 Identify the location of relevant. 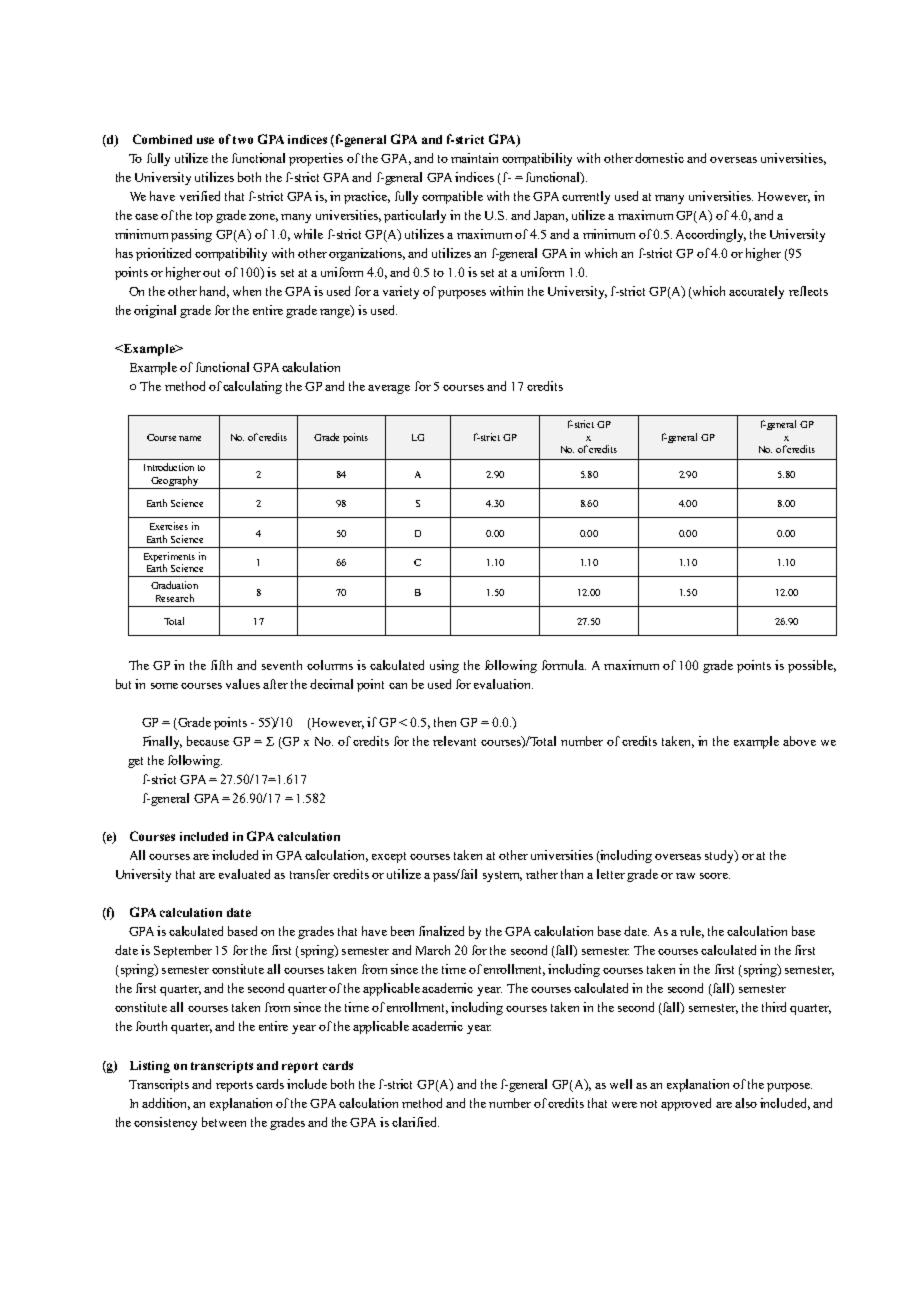
(454, 741).
